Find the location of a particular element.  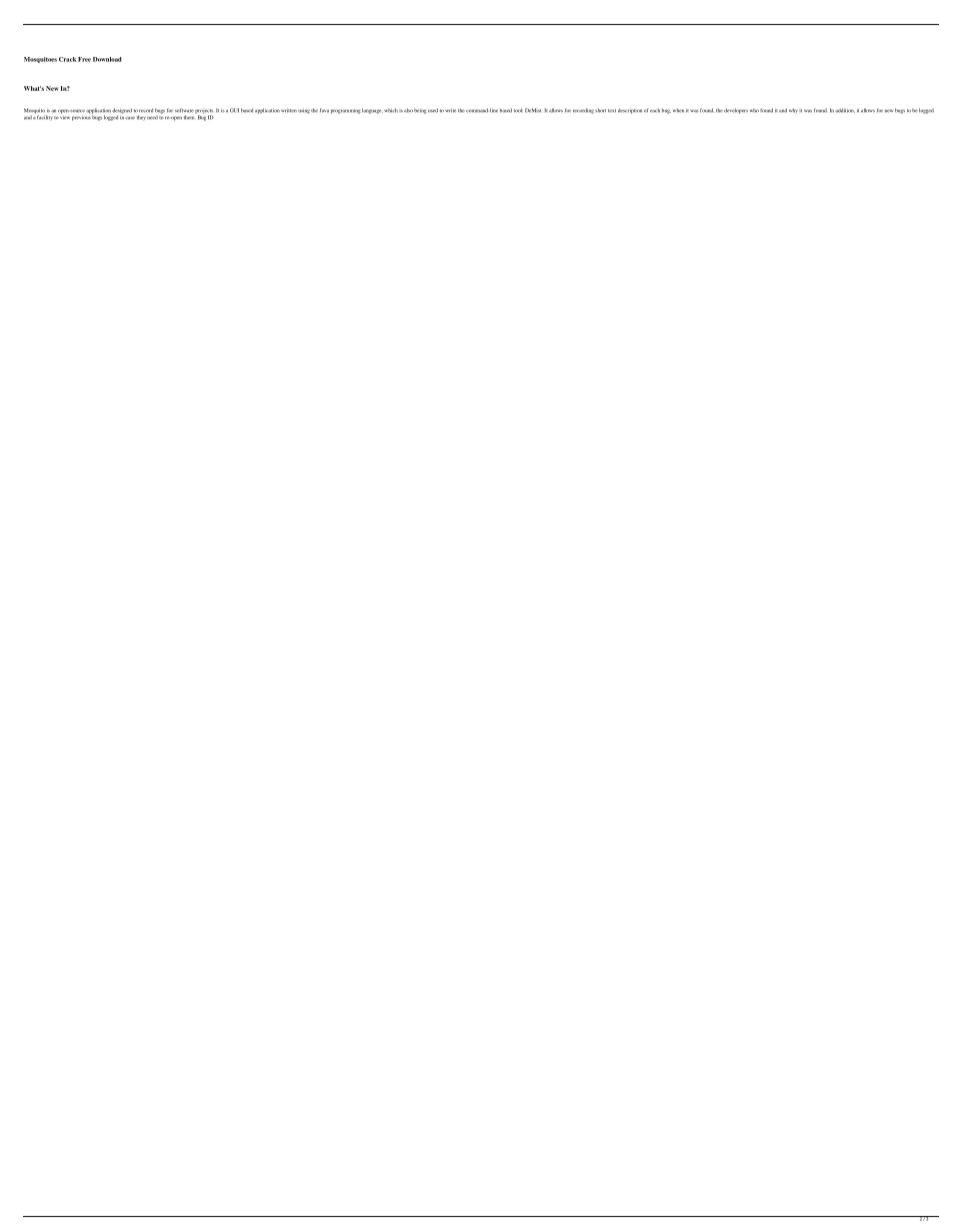

developers is located at coordinates (736, 111).
